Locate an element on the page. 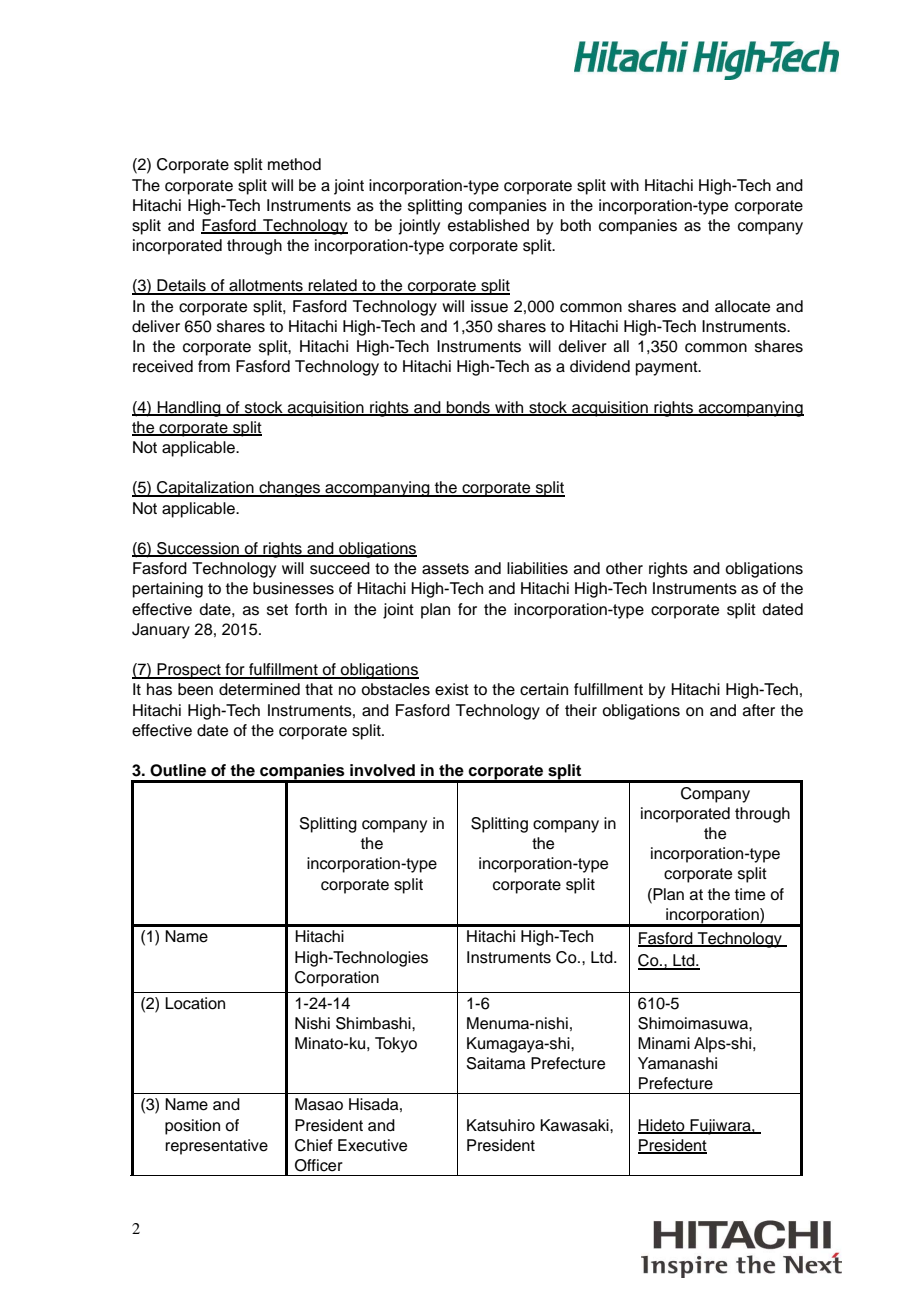 Image resolution: width=924 pixels, height=1308 pixels. Capitalization is located at coordinates (205, 489).
